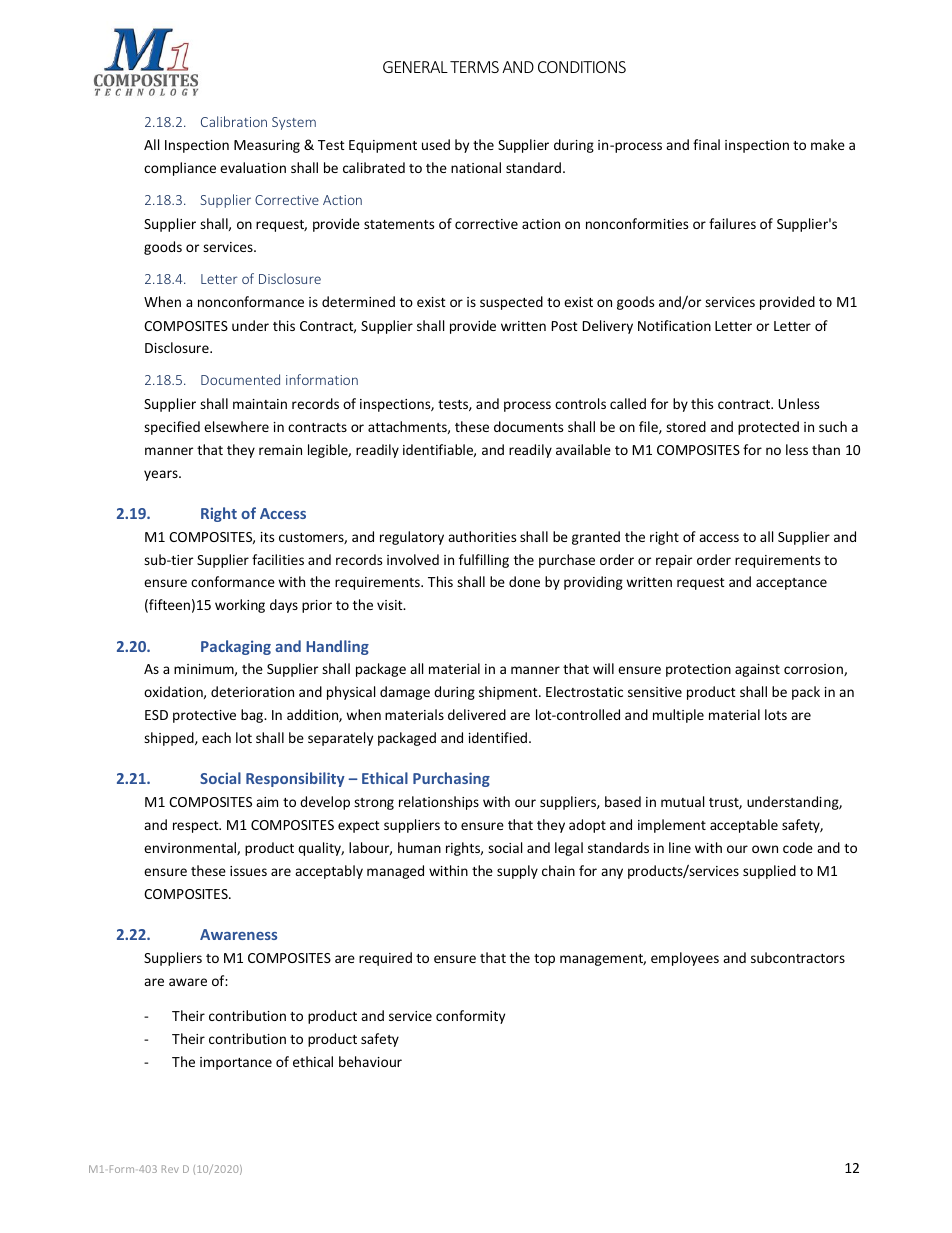 The height and width of the screenshot is (1233, 952). Describe the element at coordinates (769, 872) in the screenshot. I see `supplied` at that location.
